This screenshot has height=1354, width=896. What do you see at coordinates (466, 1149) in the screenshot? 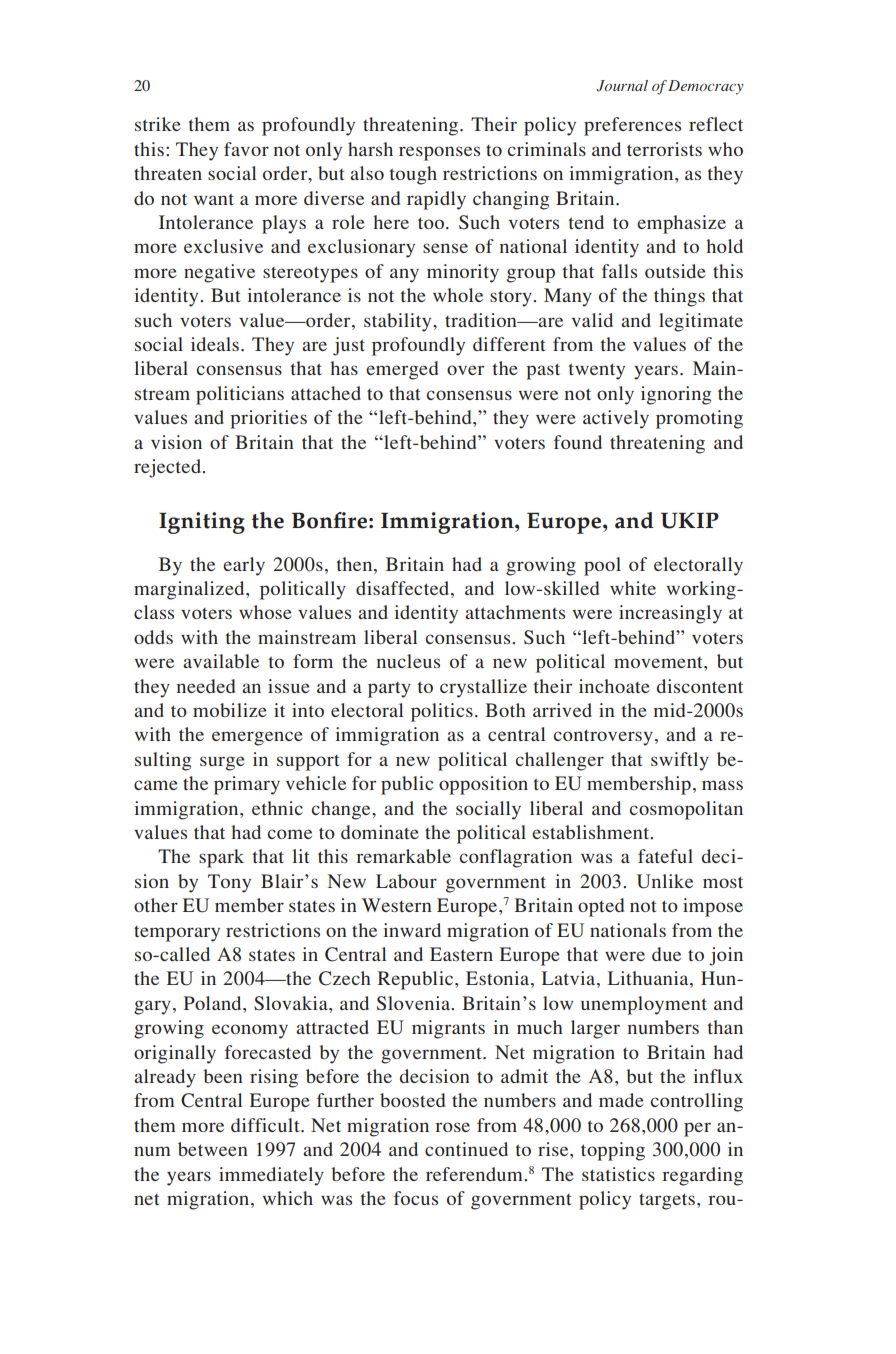
I see `continued` at bounding box center [466, 1149].
